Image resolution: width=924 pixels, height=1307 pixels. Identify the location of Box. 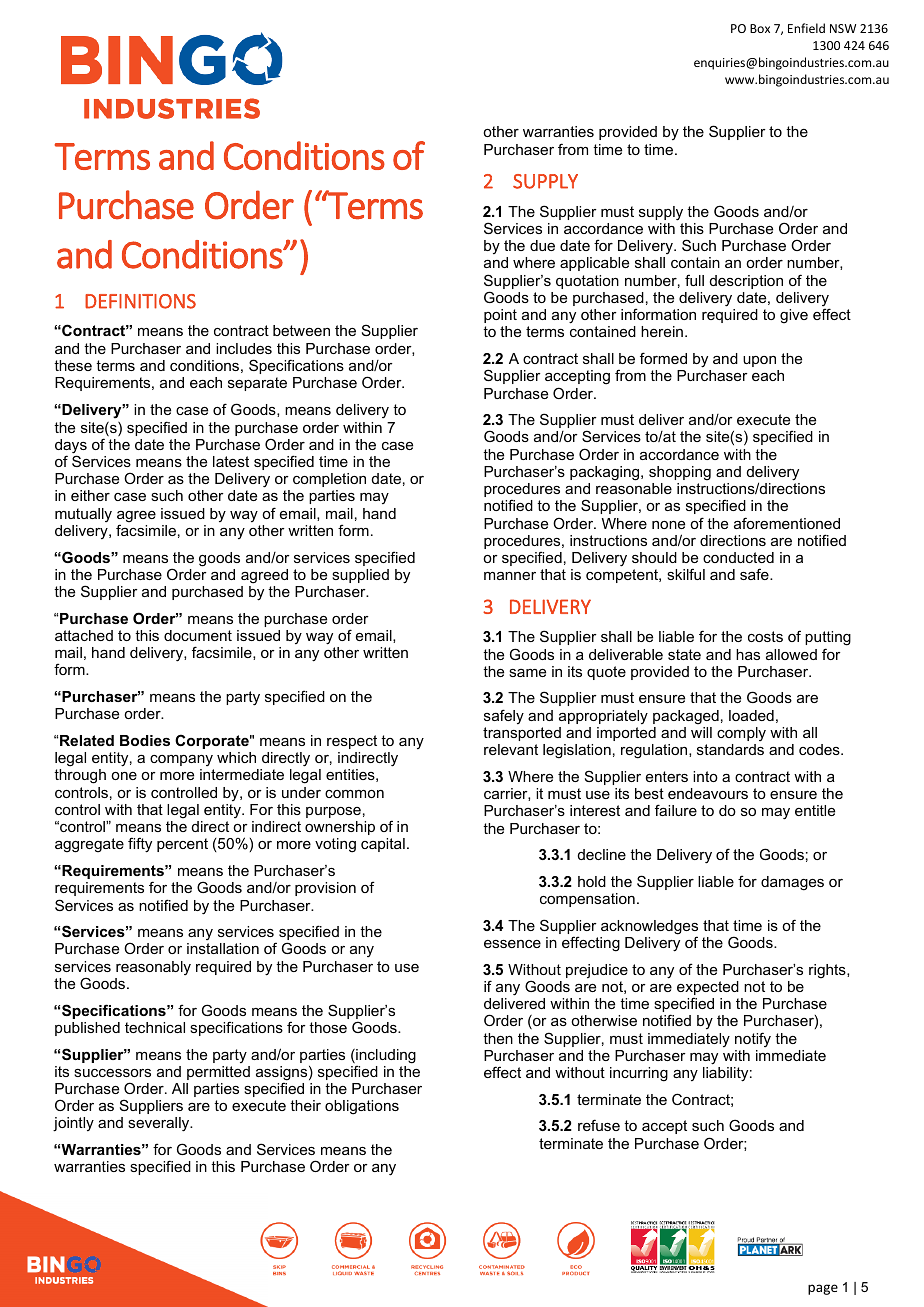
(760, 28).
